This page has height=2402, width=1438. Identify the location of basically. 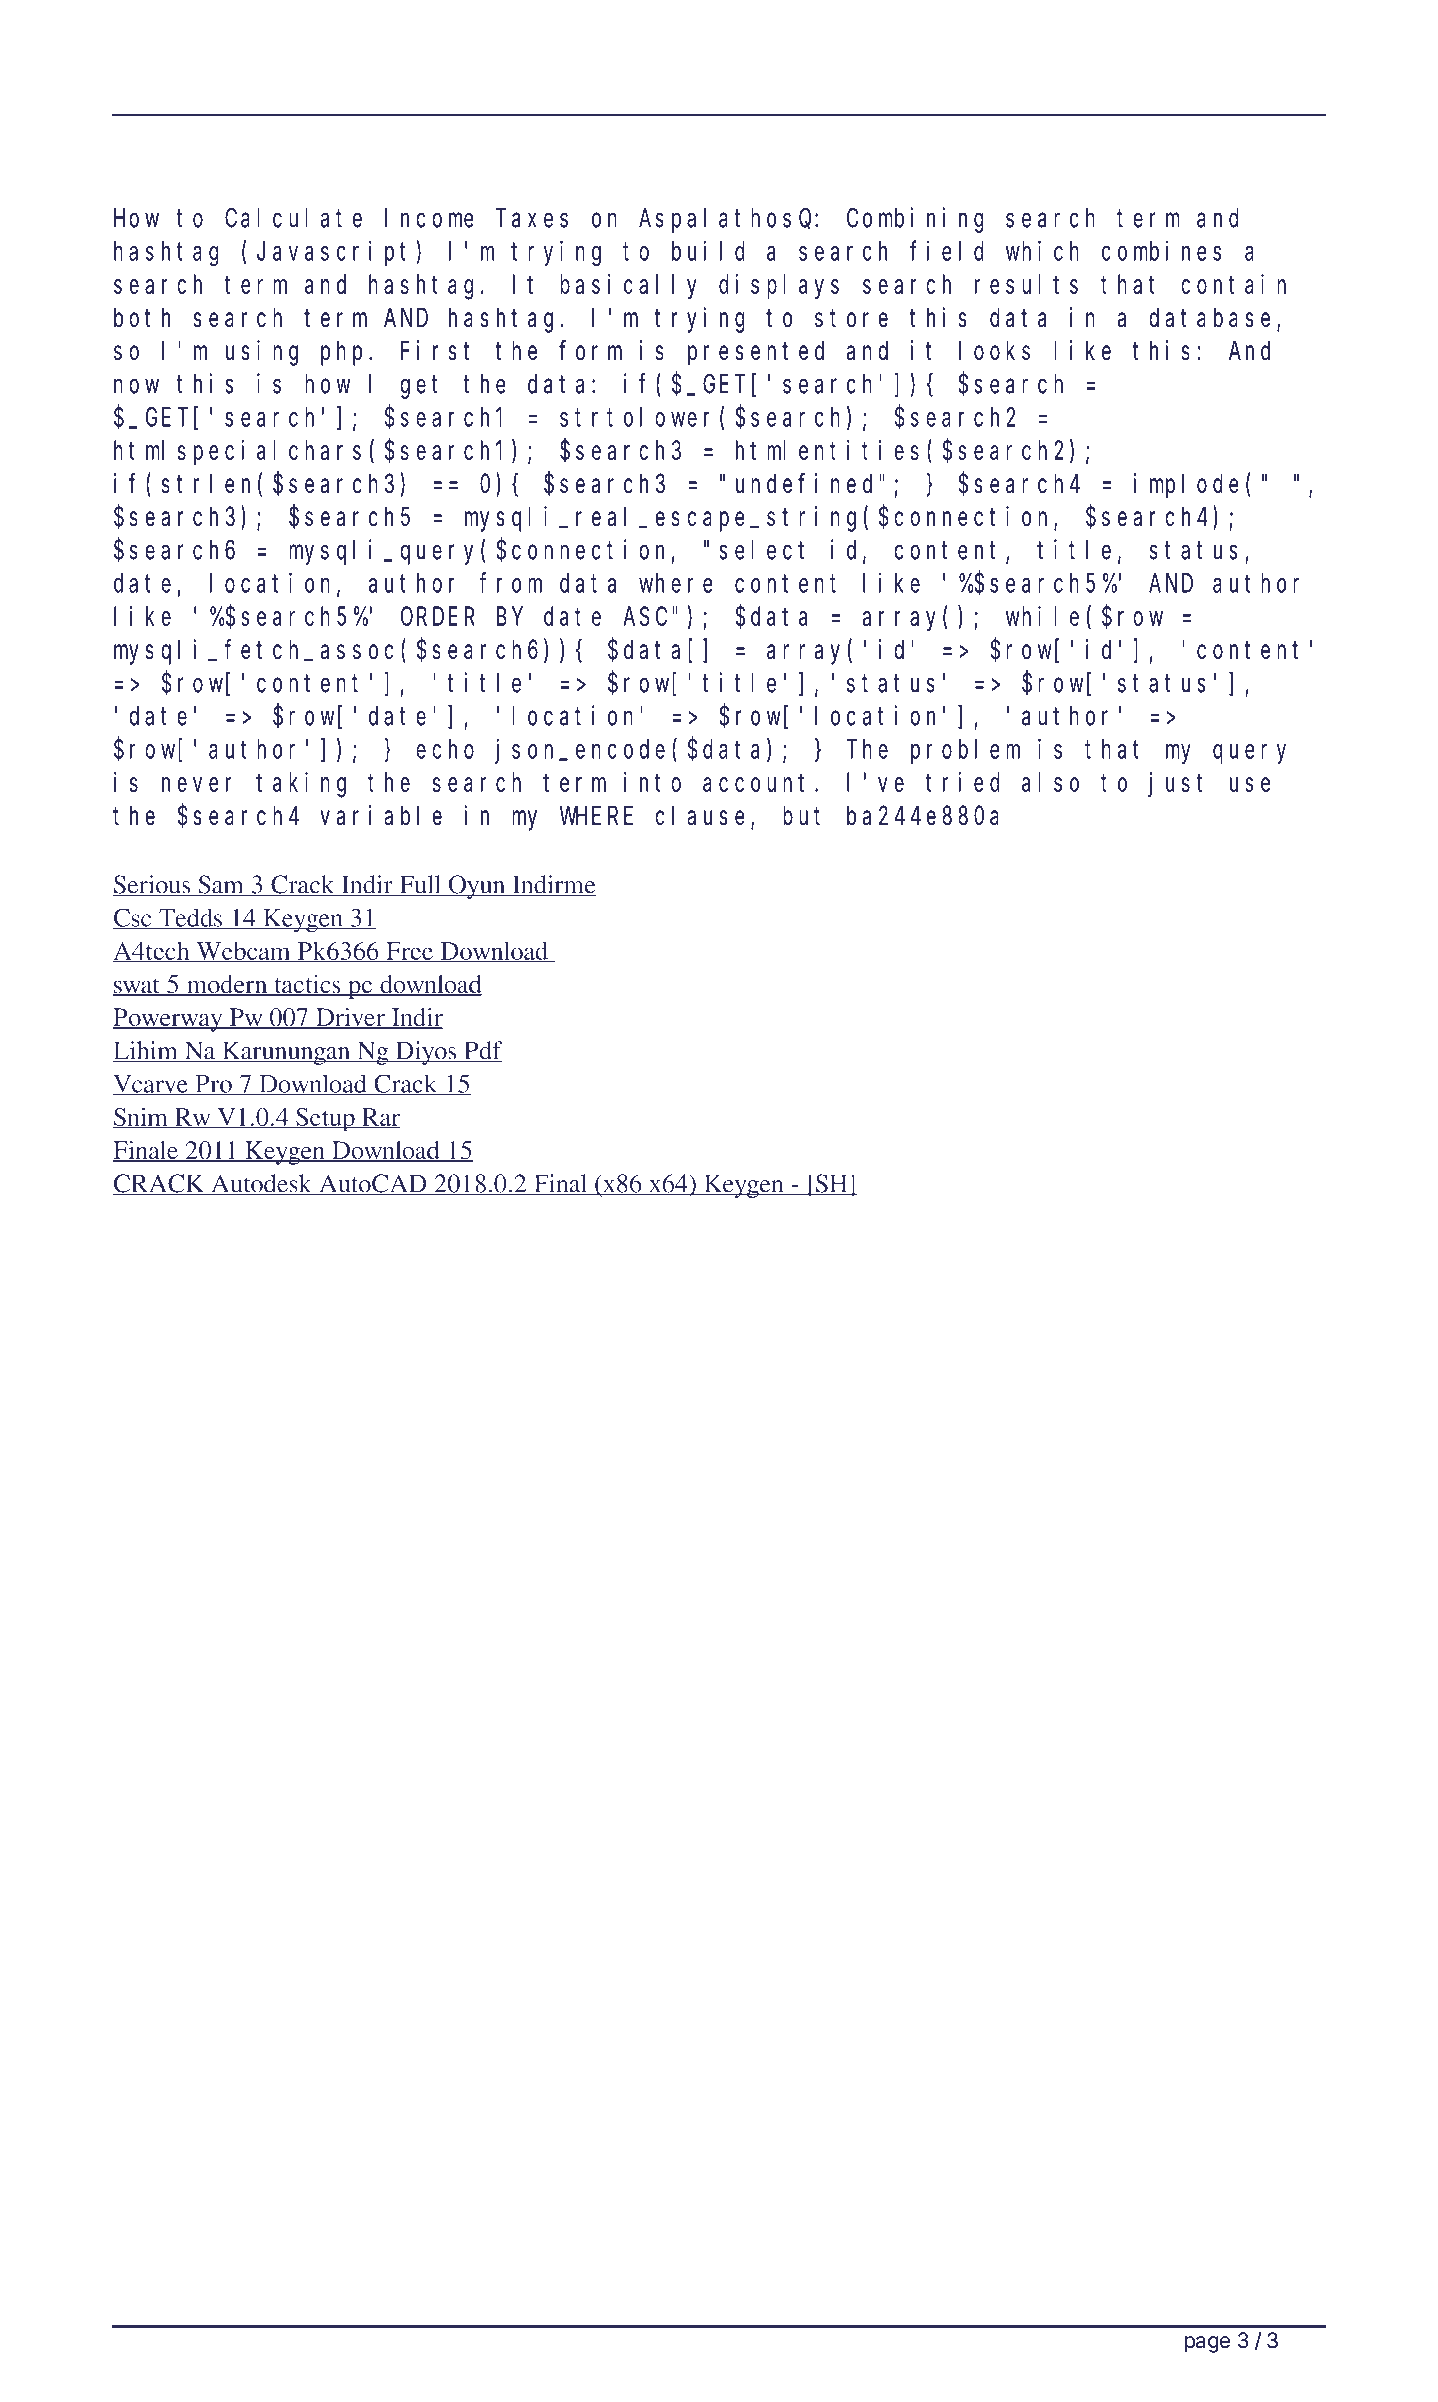
(628, 287).
